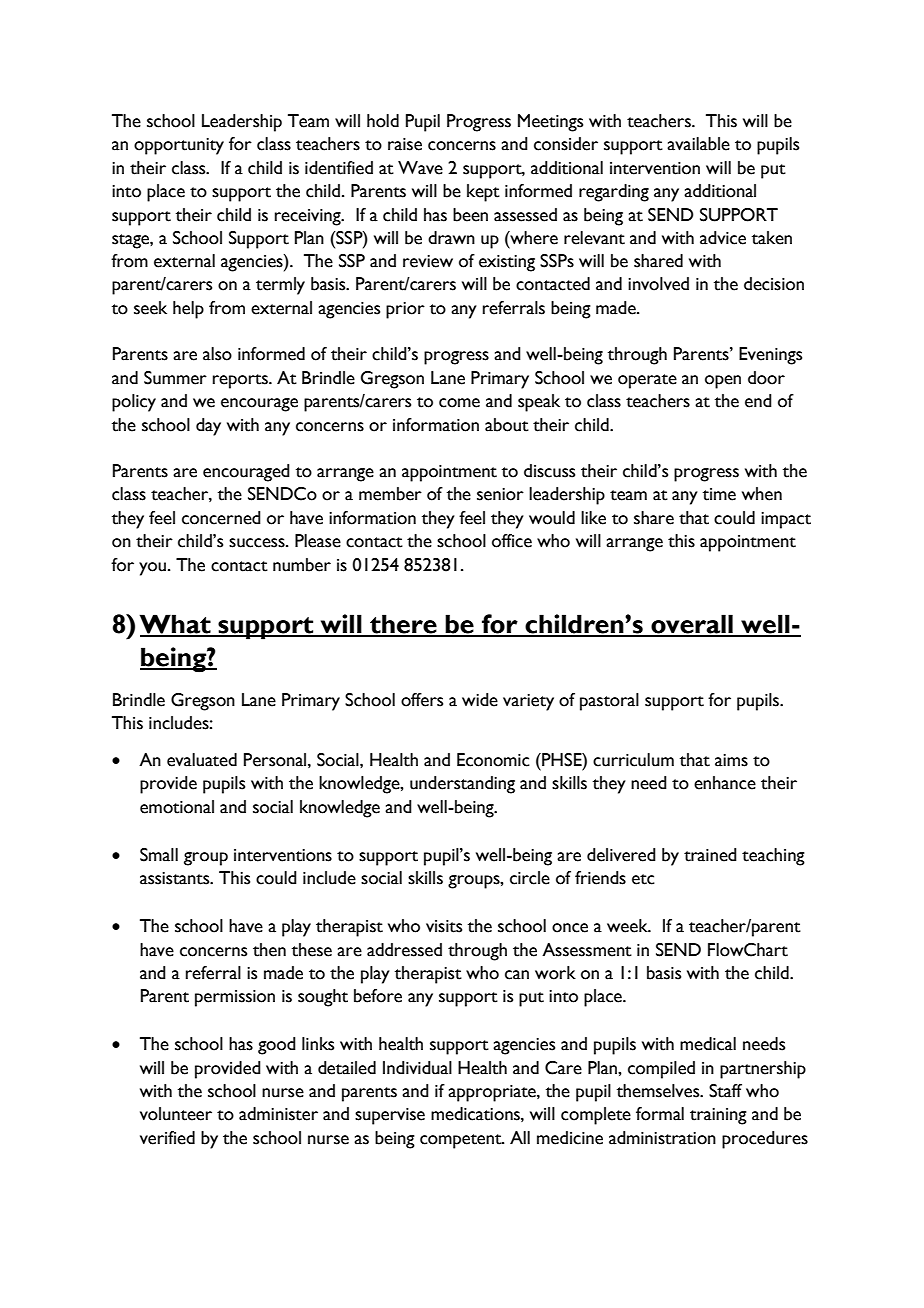  What do you see at coordinates (176, 1114) in the screenshot?
I see `volunteer` at bounding box center [176, 1114].
